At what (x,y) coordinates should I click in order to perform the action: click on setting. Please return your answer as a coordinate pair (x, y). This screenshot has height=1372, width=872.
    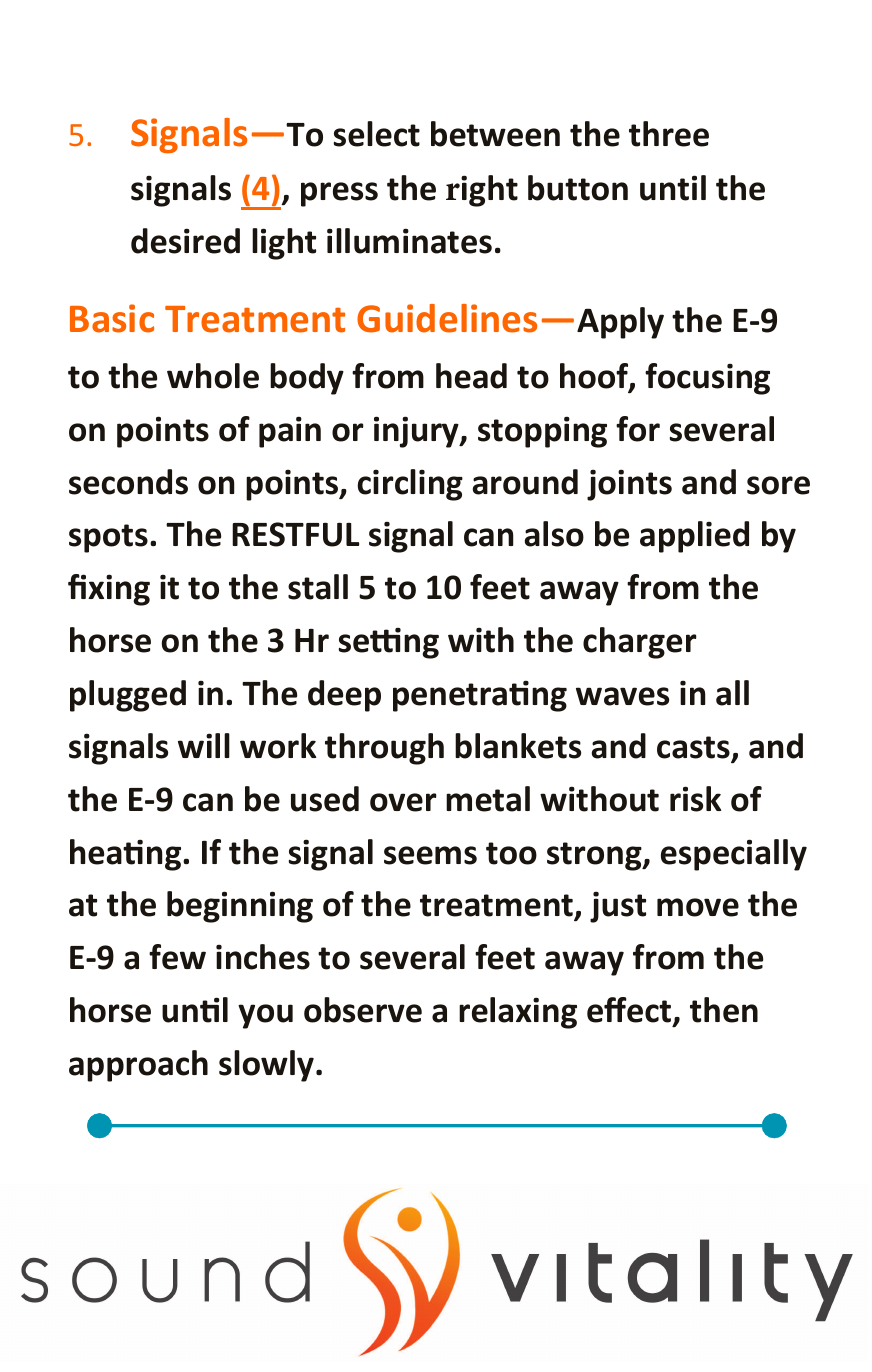
    Looking at the image, I should click on (389, 643).
